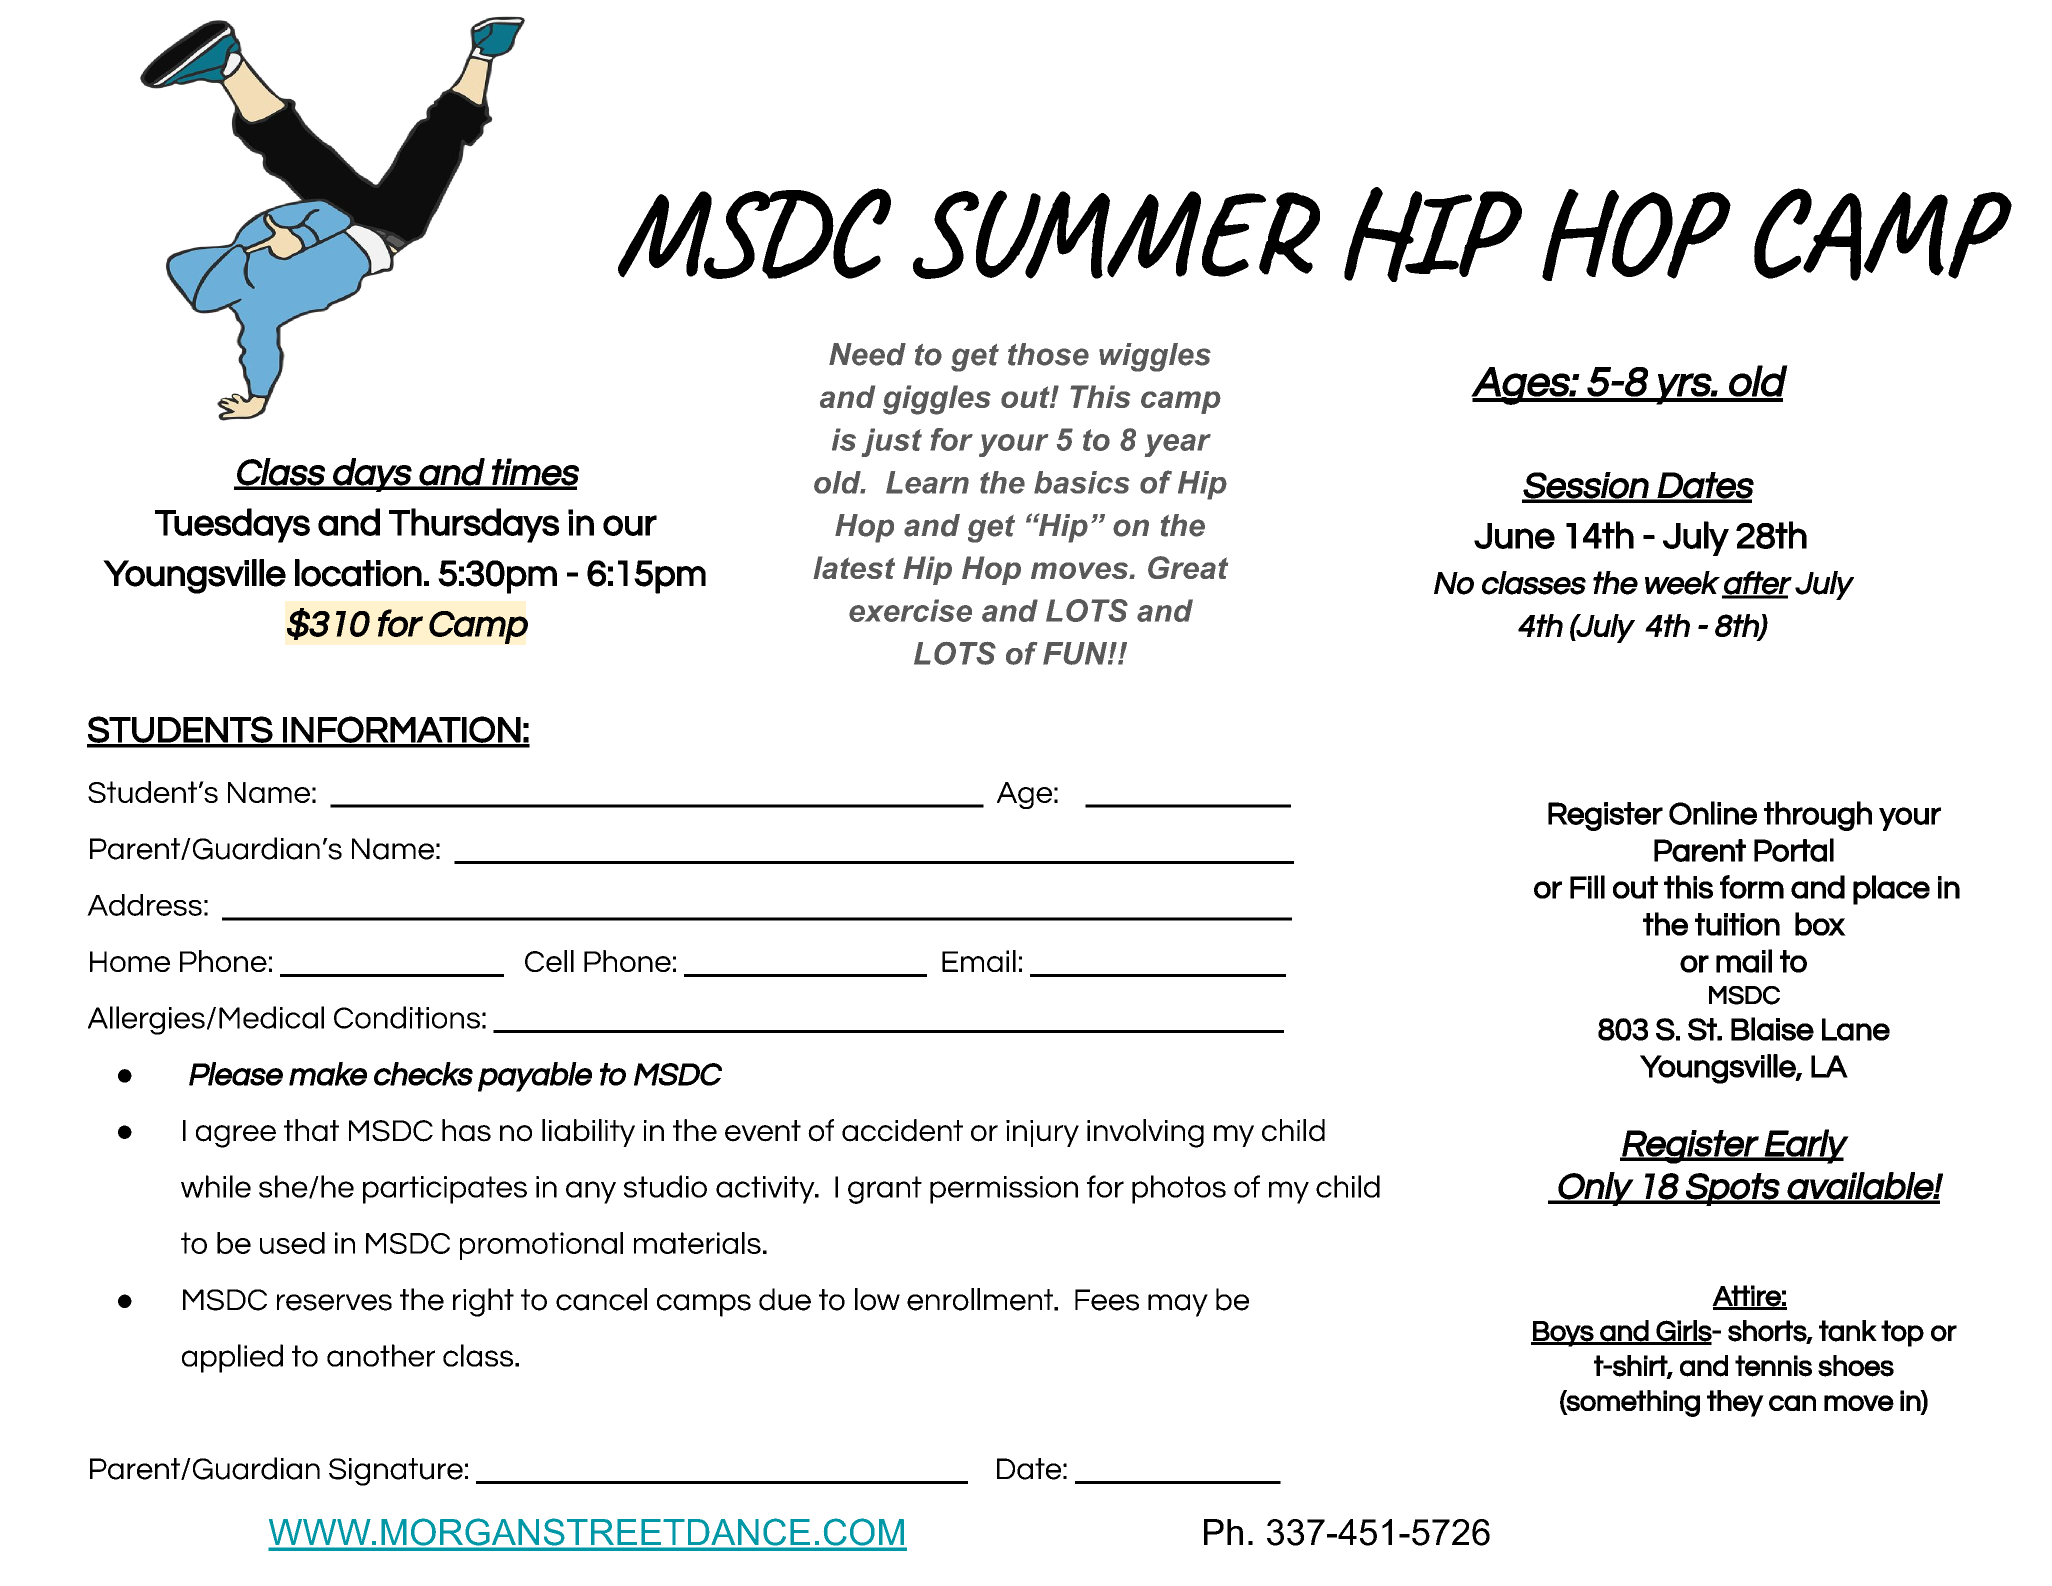 This page has height=1586, width=2052. What do you see at coordinates (1794, 850) in the page?
I see `Portal` at bounding box center [1794, 850].
